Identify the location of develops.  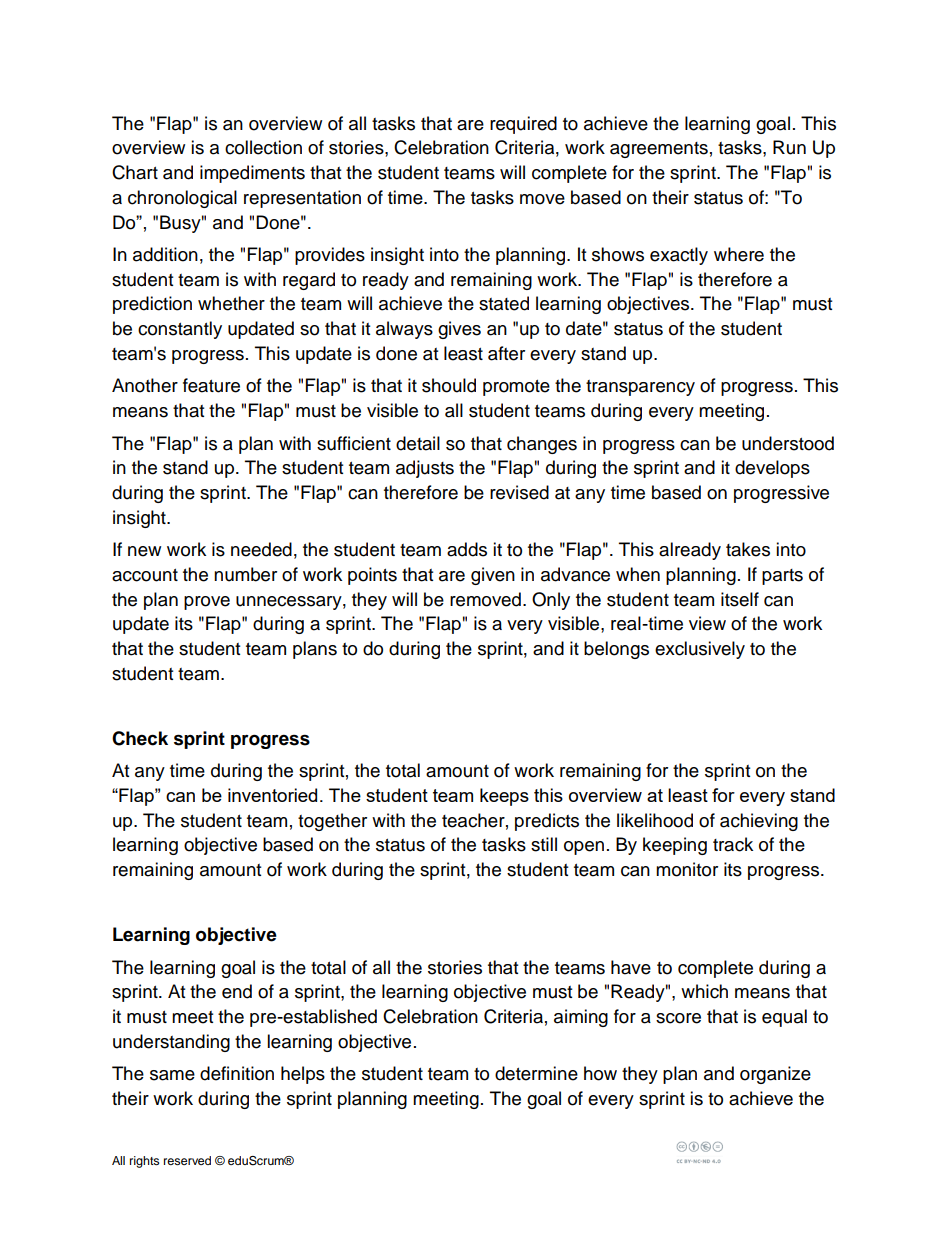
(772, 469).
